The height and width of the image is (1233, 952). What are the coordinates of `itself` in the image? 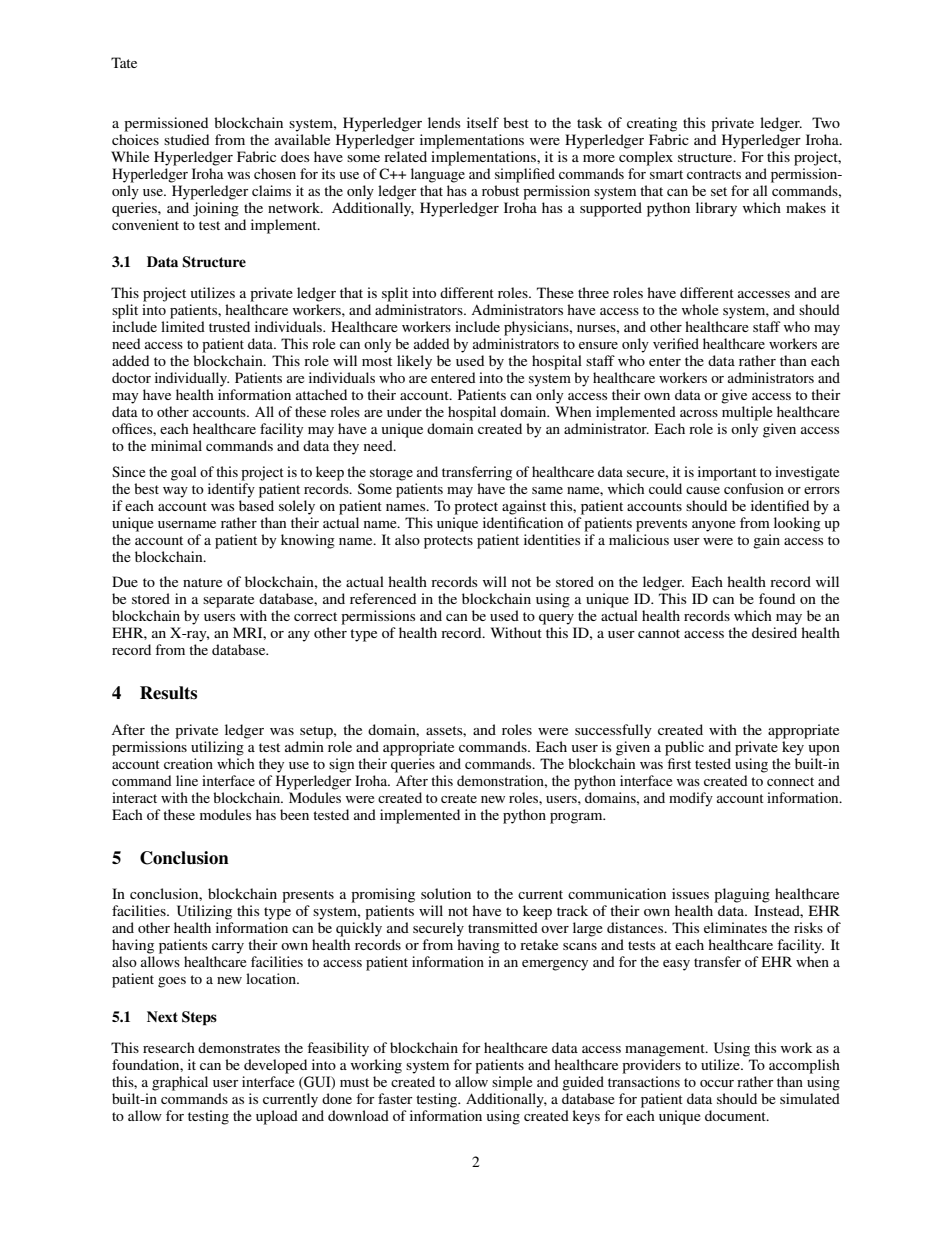 It's located at (483, 122).
